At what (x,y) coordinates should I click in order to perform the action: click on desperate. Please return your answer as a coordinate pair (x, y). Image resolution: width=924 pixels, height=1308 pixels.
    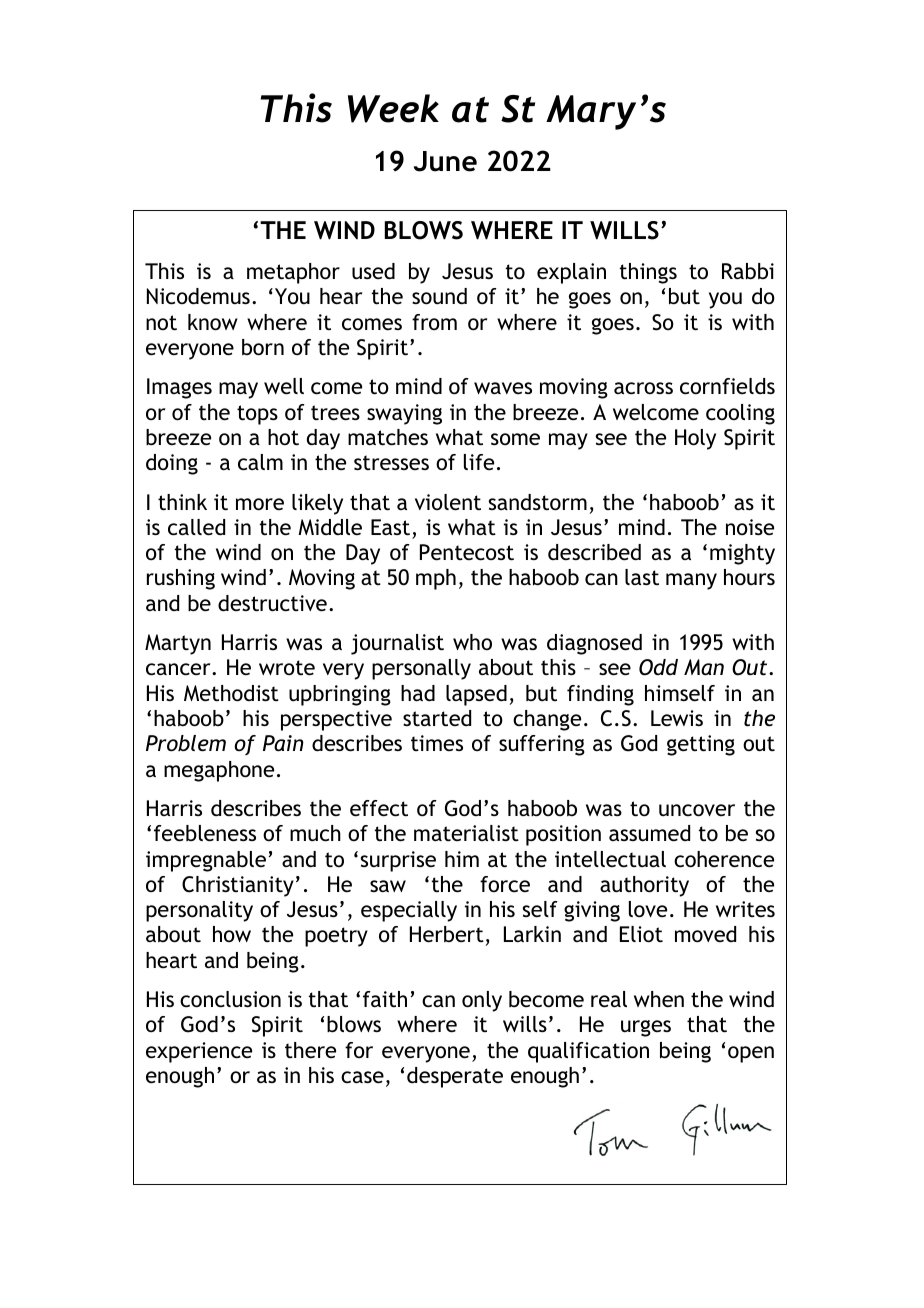
    Looking at the image, I should click on (455, 1077).
